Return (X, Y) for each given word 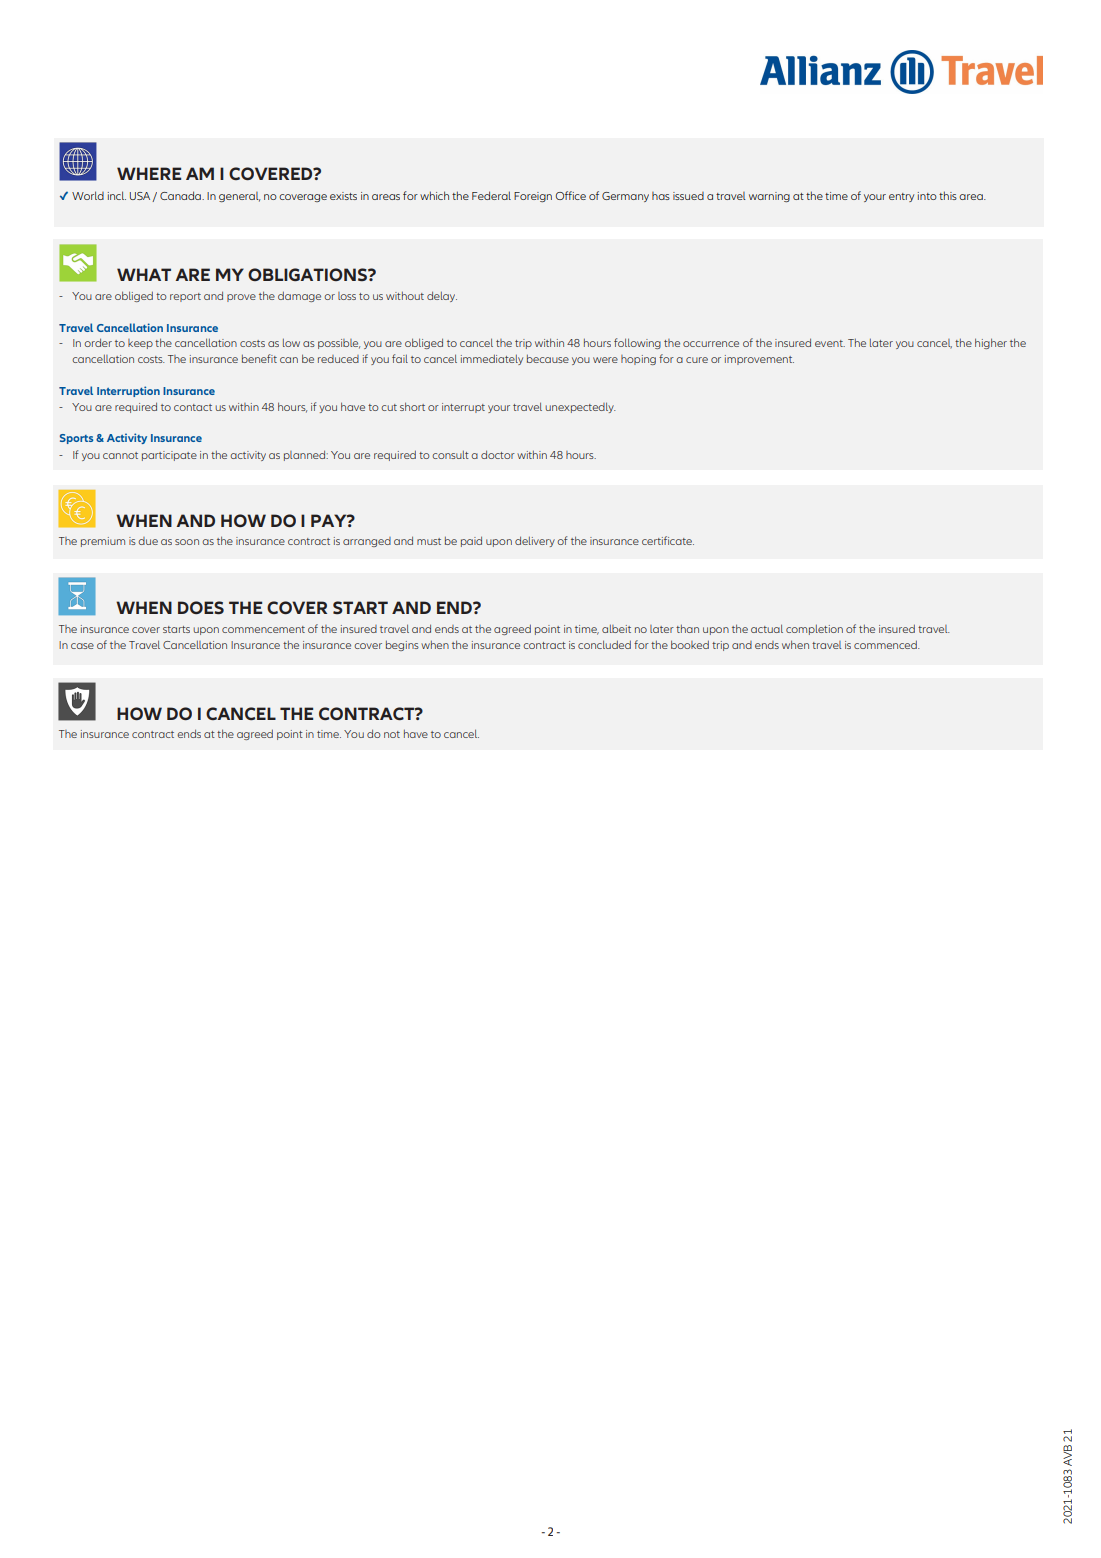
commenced (886, 644)
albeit (616, 629)
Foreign (533, 197)
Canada (181, 195)
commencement (263, 629)
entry (901, 197)
